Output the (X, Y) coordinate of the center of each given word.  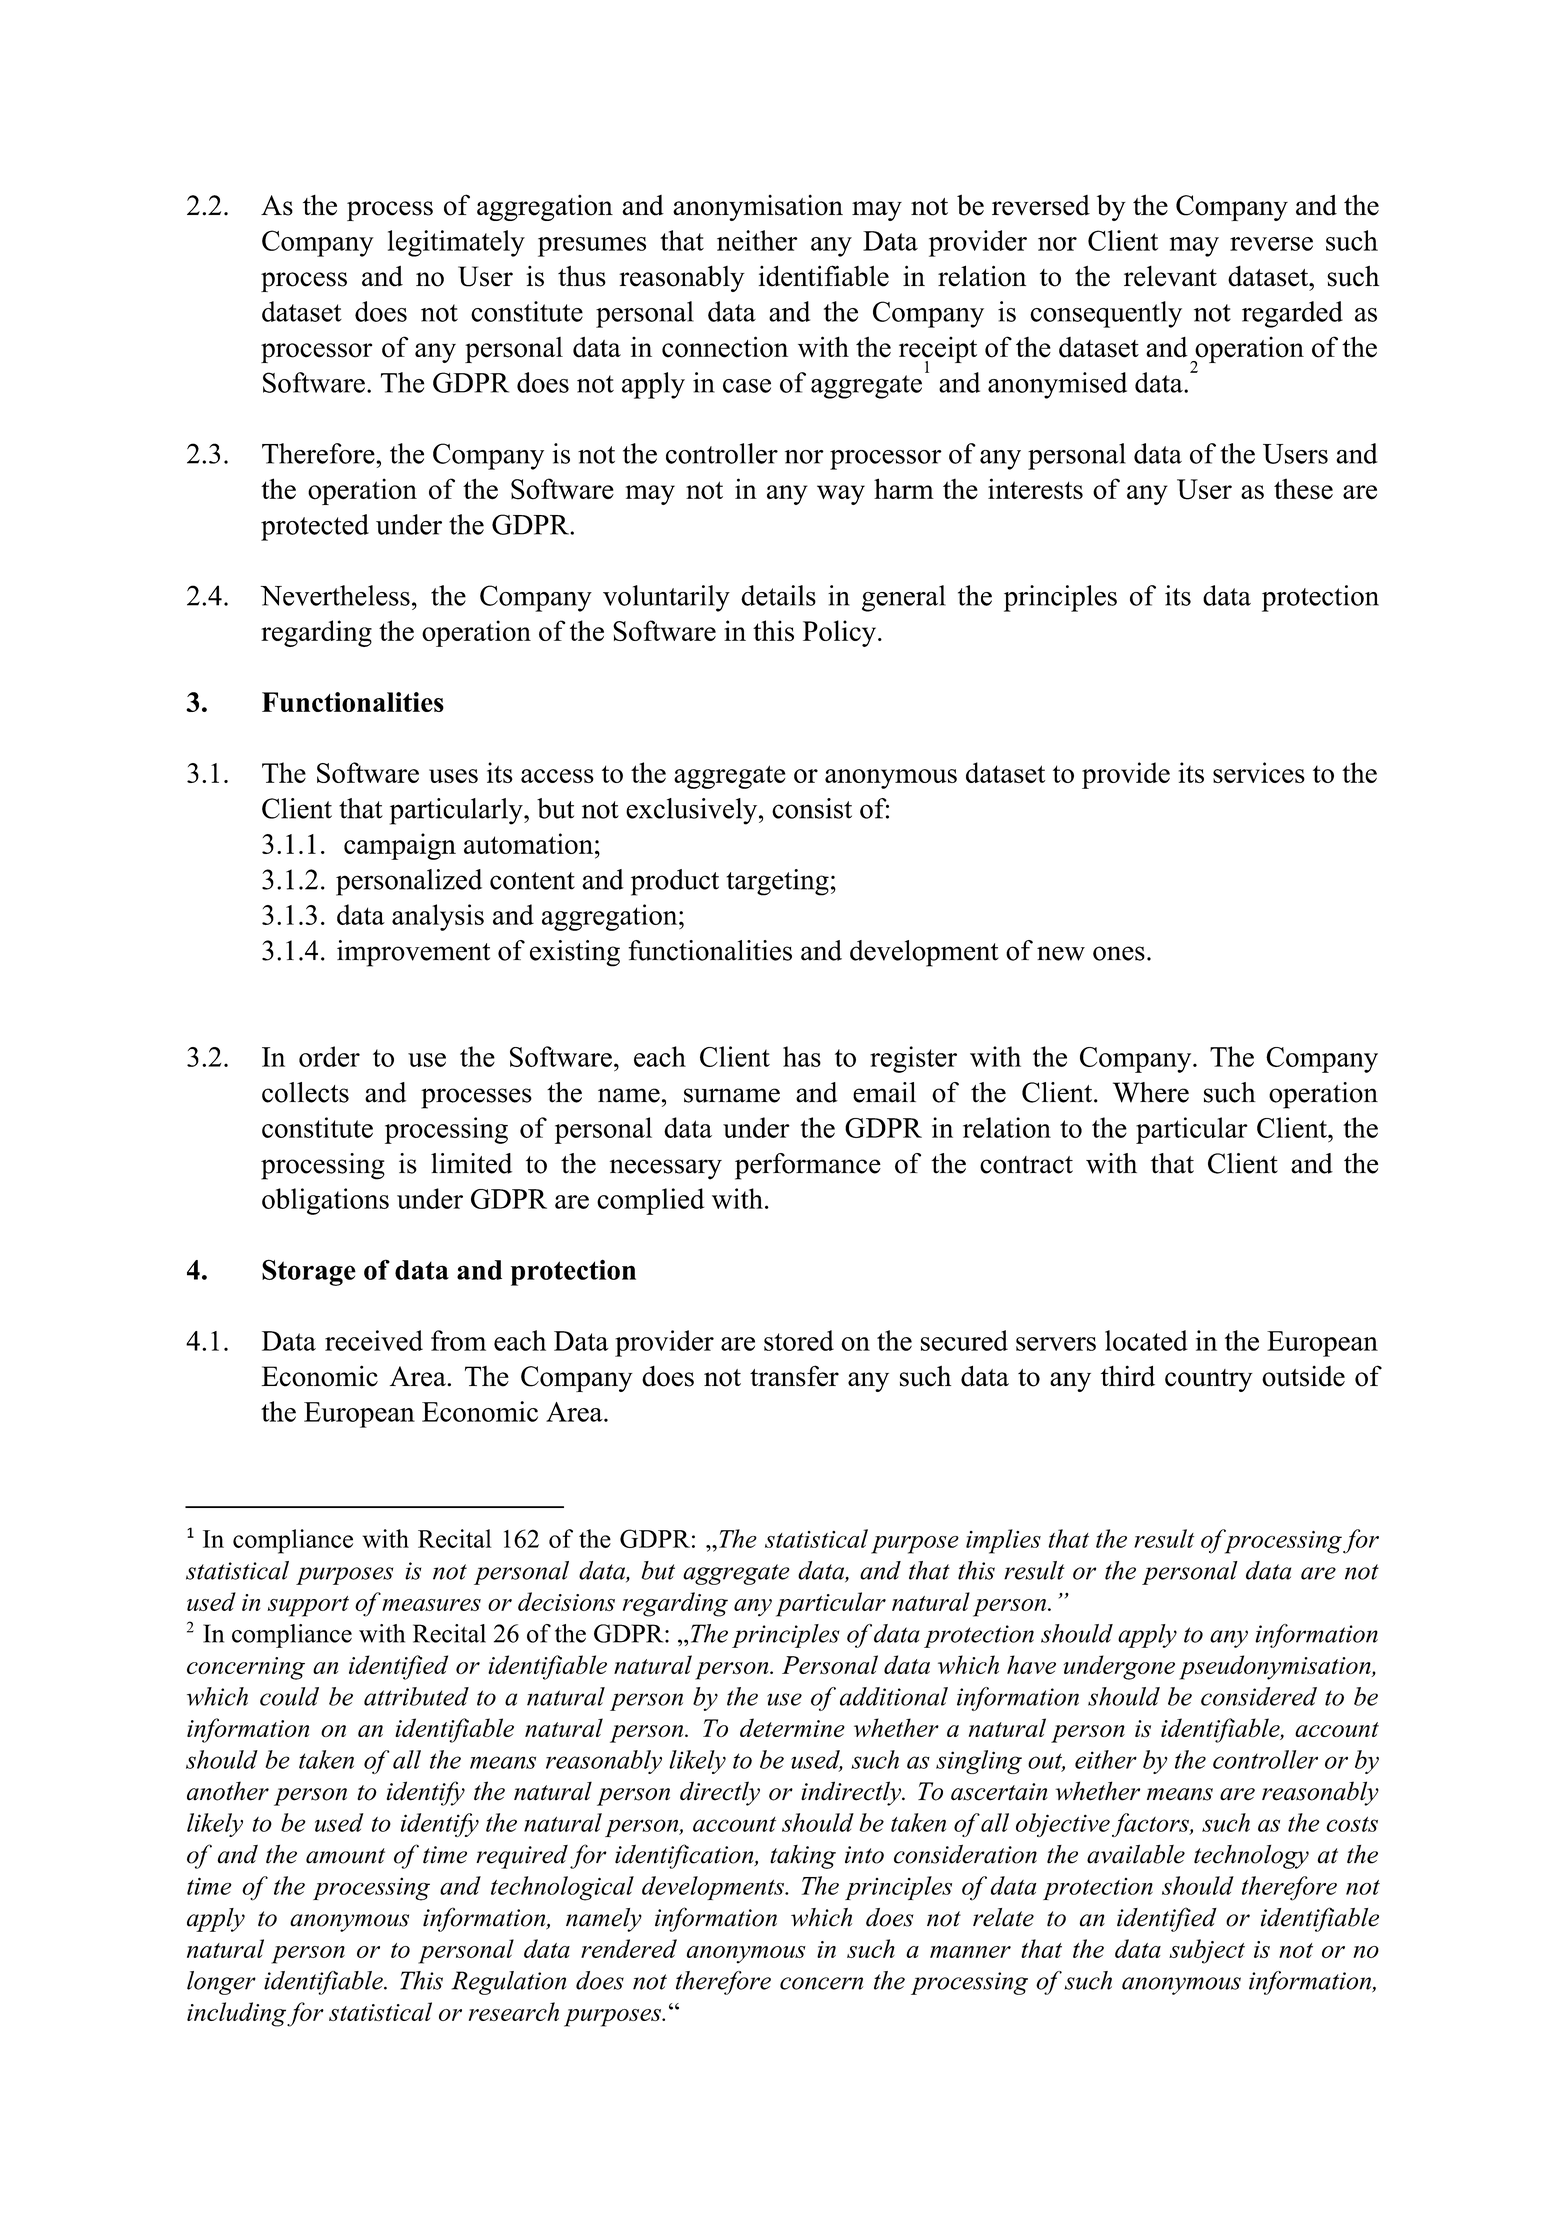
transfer (794, 1376)
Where (1151, 1092)
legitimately (456, 243)
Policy (839, 633)
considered (1259, 1696)
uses (453, 776)
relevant (1170, 276)
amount (345, 1856)
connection (725, 347)
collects (305, 1092)
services (1259, 772)
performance (808, 1166)
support (308, 1606)
